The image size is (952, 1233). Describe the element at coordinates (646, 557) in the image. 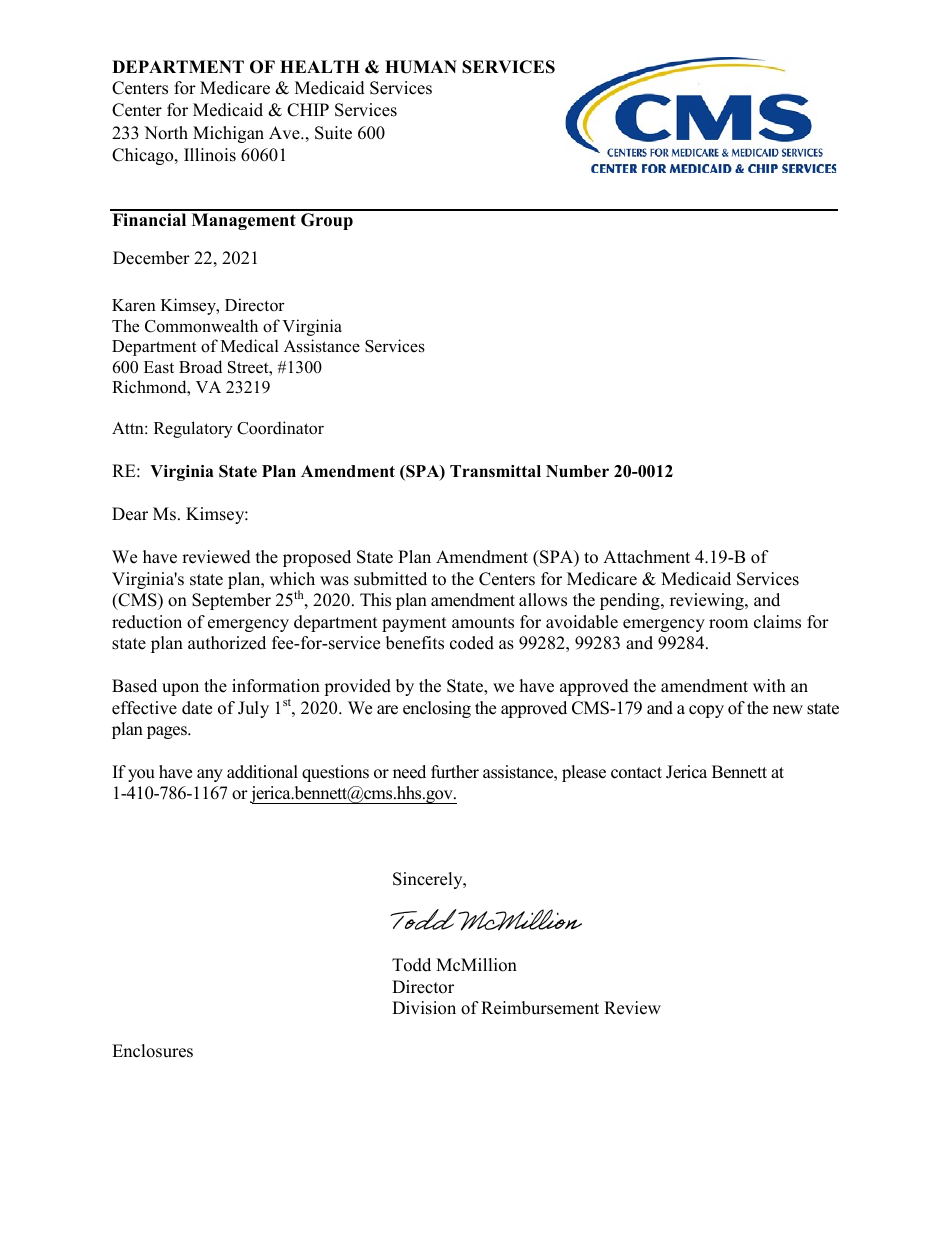

I see `Attachment` at that location.
